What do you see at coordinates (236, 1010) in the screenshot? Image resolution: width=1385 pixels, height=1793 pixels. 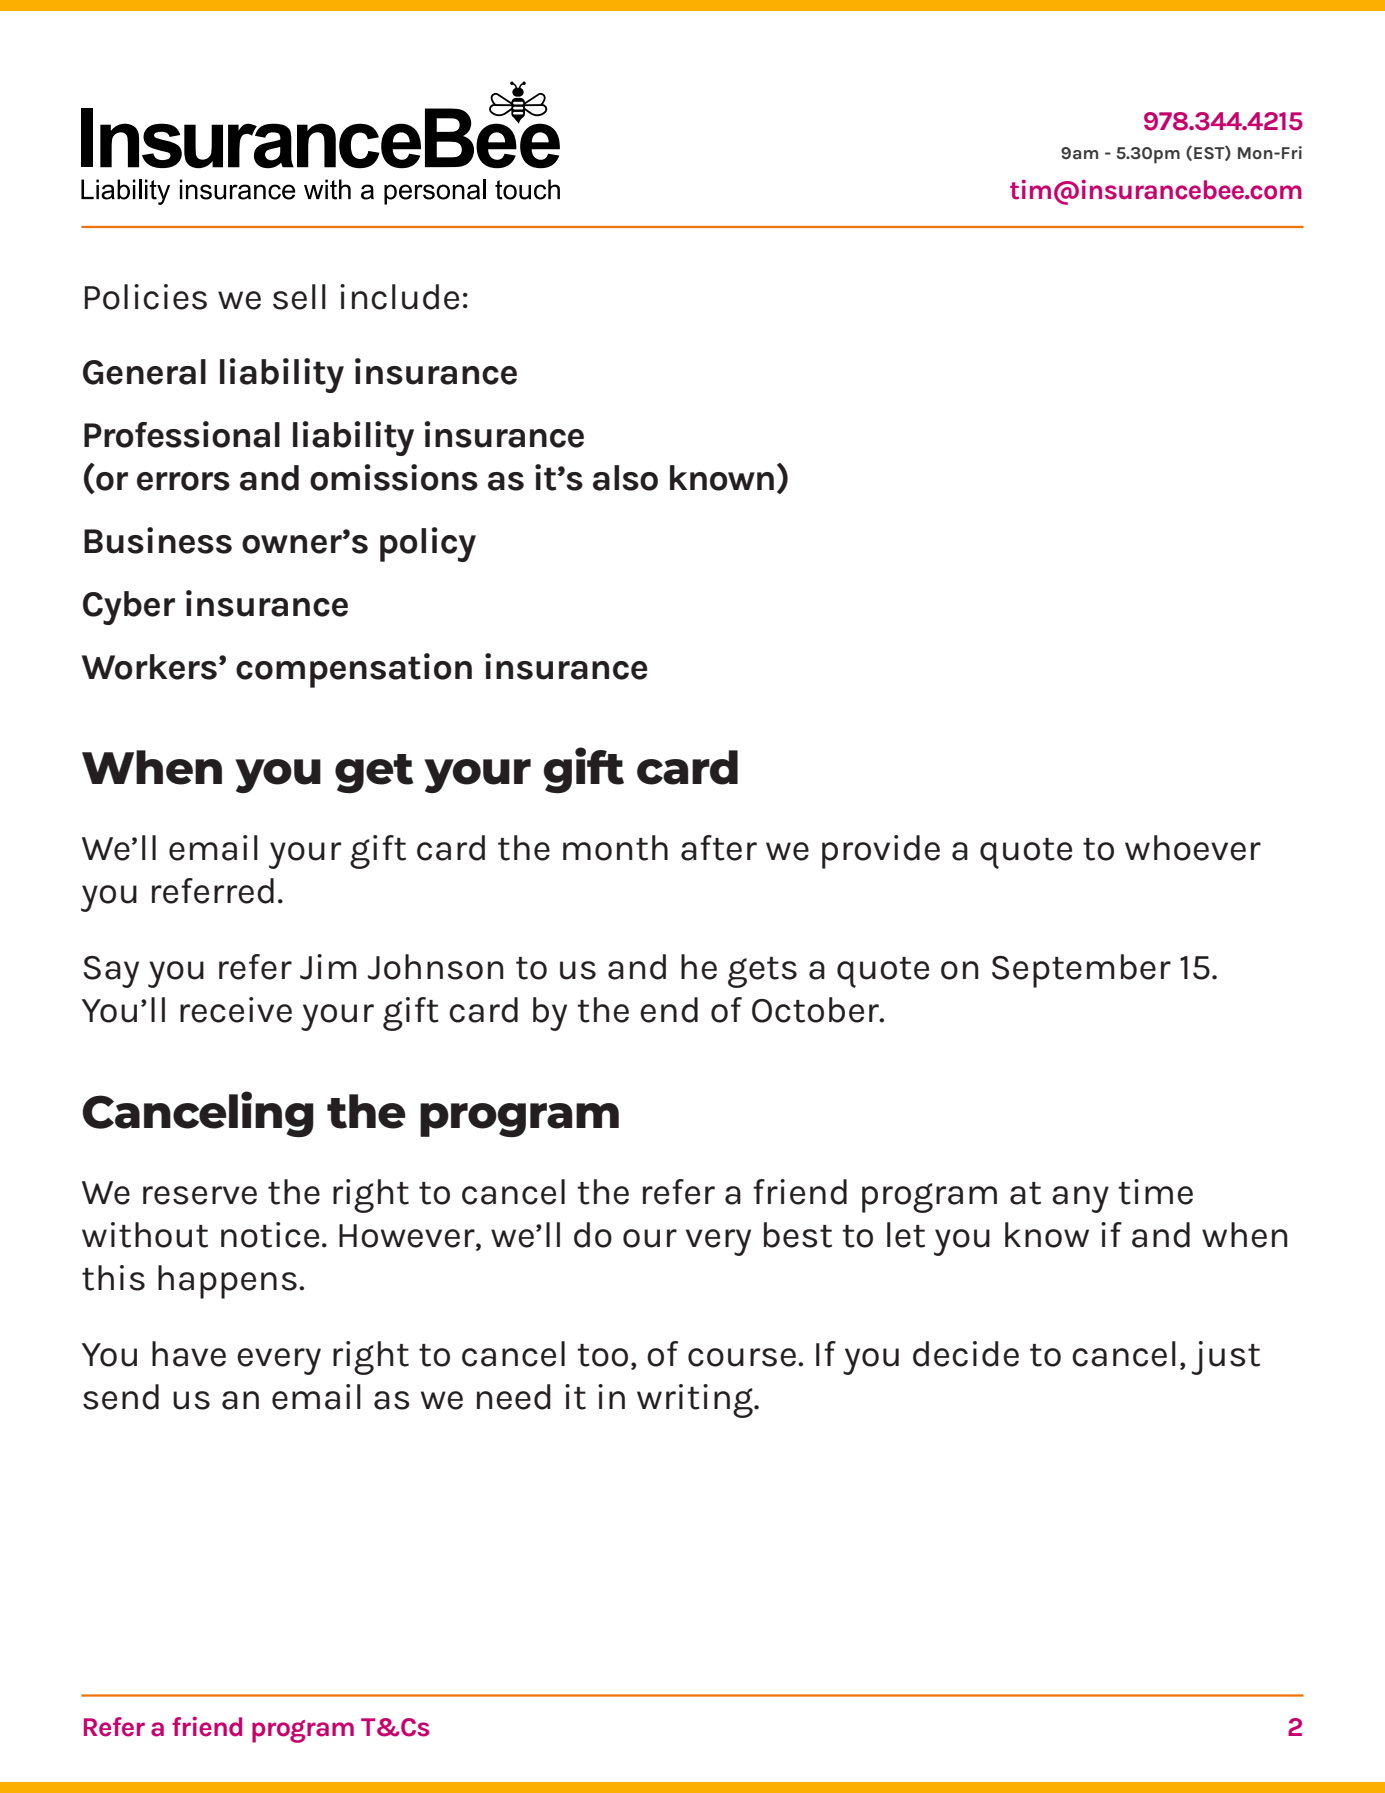 I see `receive` at bounding box center [236, 1010].
